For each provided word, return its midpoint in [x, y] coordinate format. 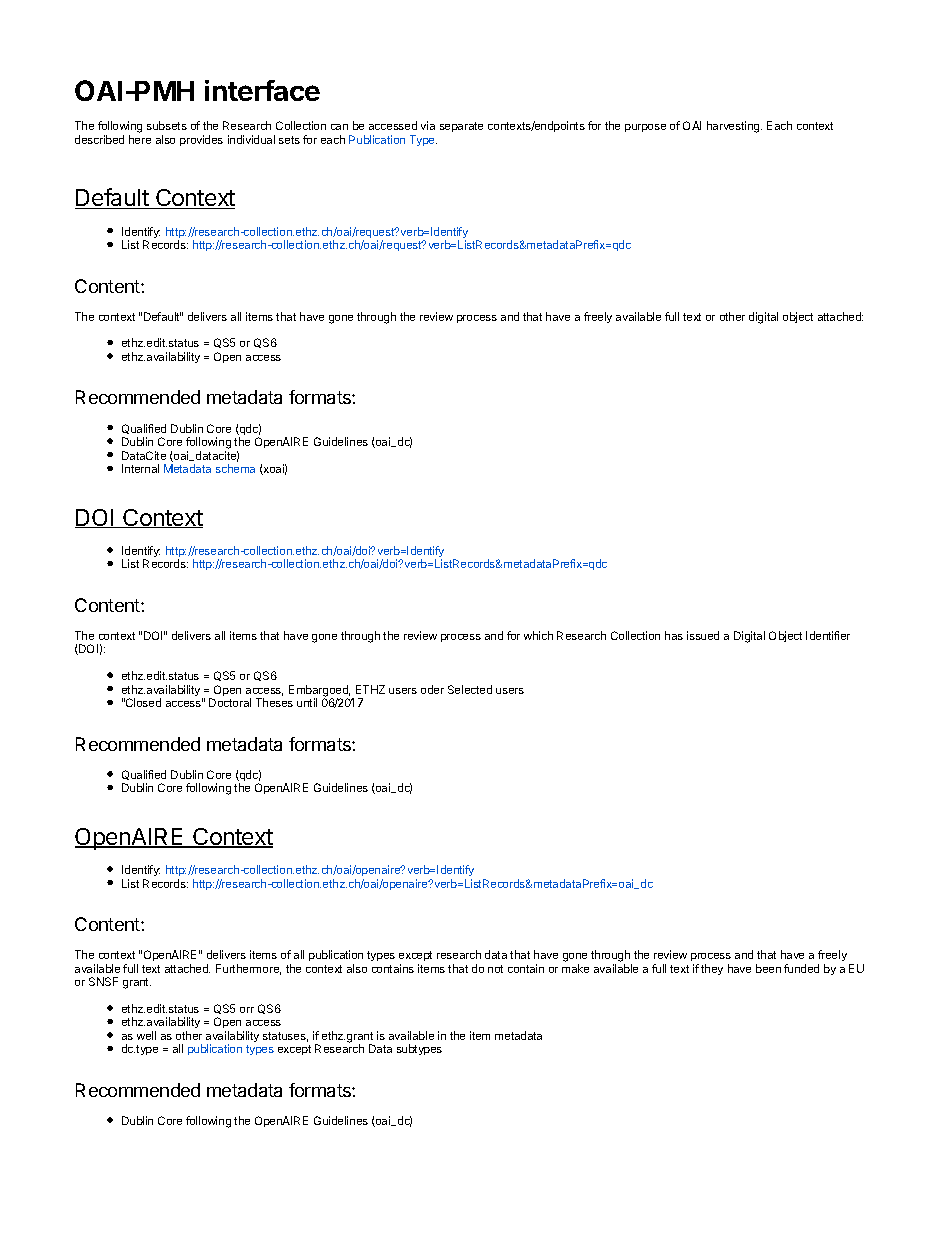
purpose [645, 128]
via [428, 125]
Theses [274, 702]
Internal [140, 468]
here [140, 139]
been [768, 968]
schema [235, 468]
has [674, 635]
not [495, 969]
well [146, 1035]
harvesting [734, 127]
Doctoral [230, 702]
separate [461, 127]
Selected [470, 689]
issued [703, 635]
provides [201, 140]
